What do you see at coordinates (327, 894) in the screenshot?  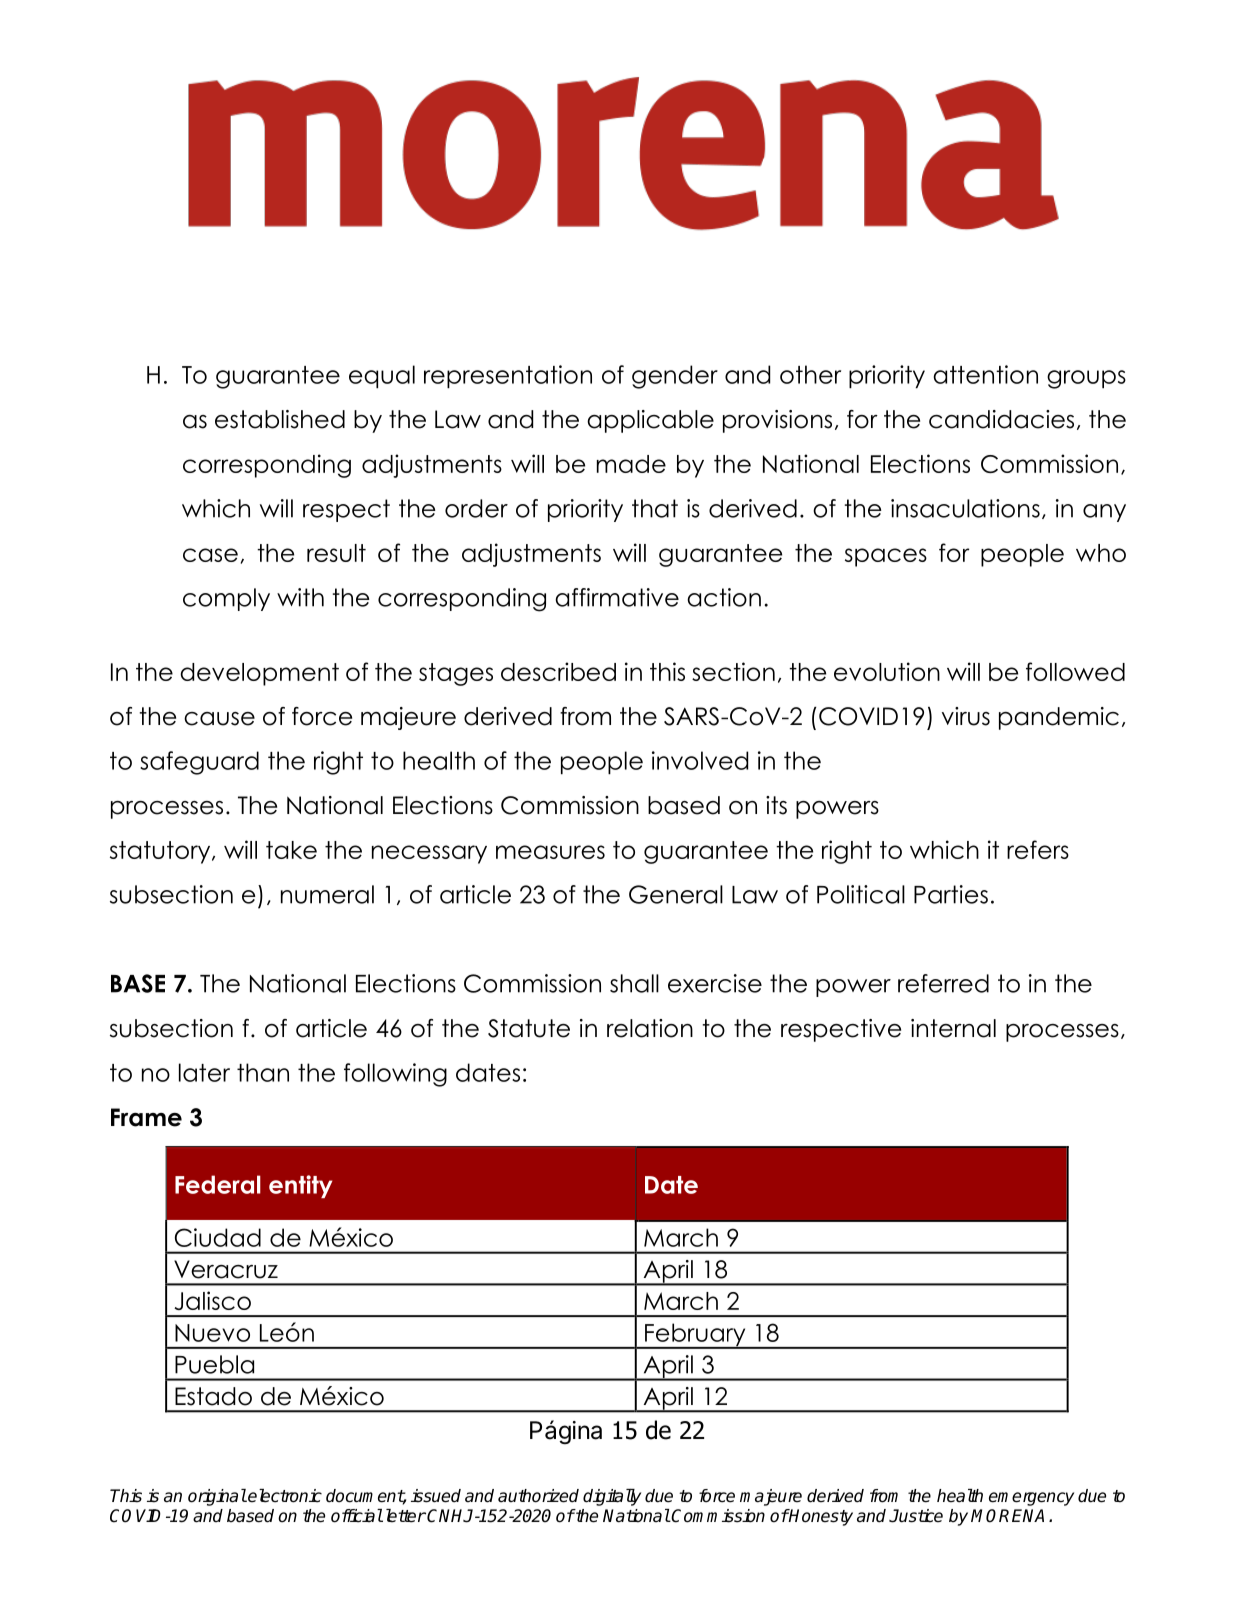 I see `numeral` at bounding box center [327, 894].
